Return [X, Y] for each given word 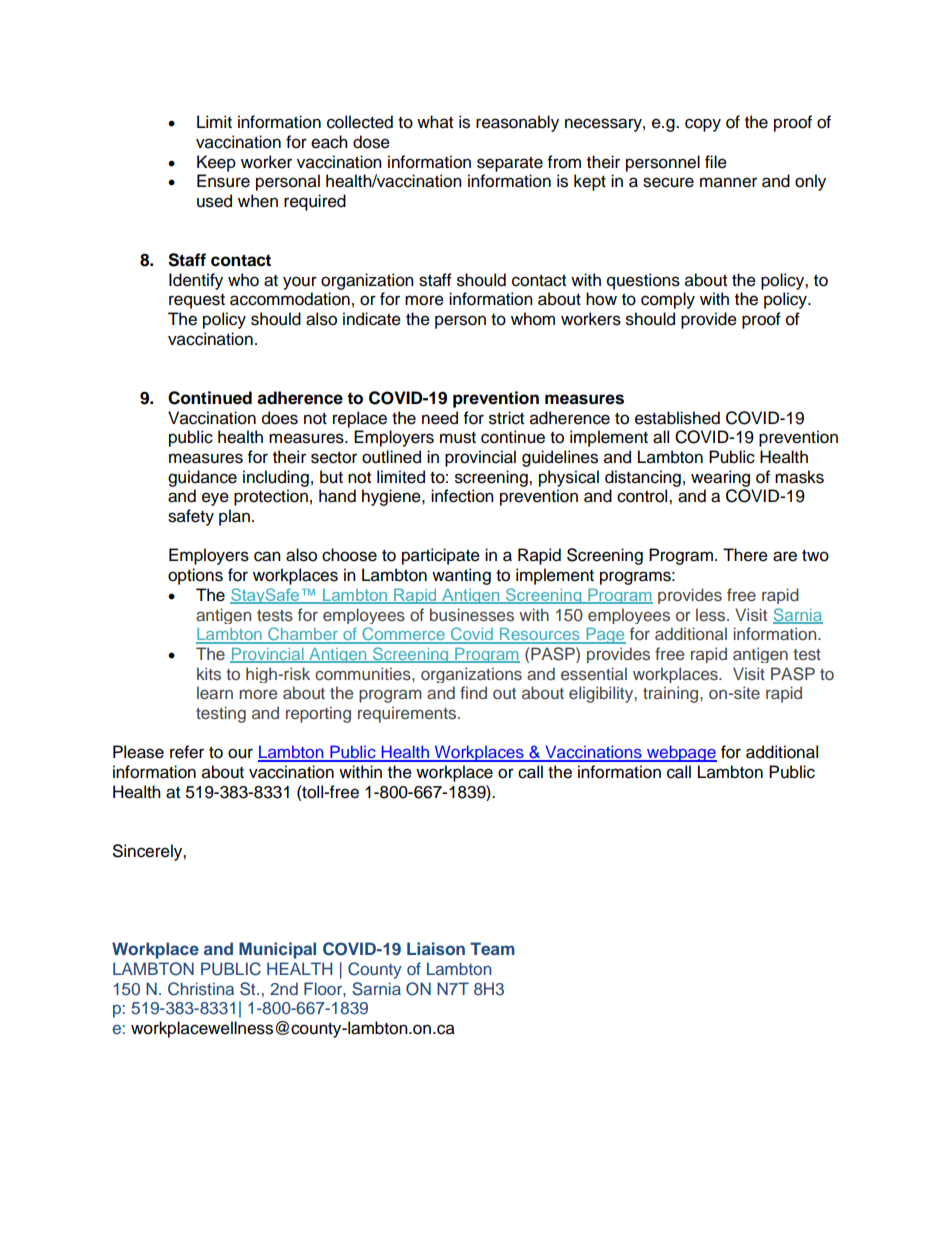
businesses [472, 614]
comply [668, 300]
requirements [408, 714]
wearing [720, 478]
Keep [216, 163]
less [712, 614]
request [197, 301]
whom [533, 319]
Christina [201, 989]
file [716, 162]
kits [209, 673]
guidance [202, 478]
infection [462, 496]
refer [187, 752]
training [672, 694]
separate [510, 164]
